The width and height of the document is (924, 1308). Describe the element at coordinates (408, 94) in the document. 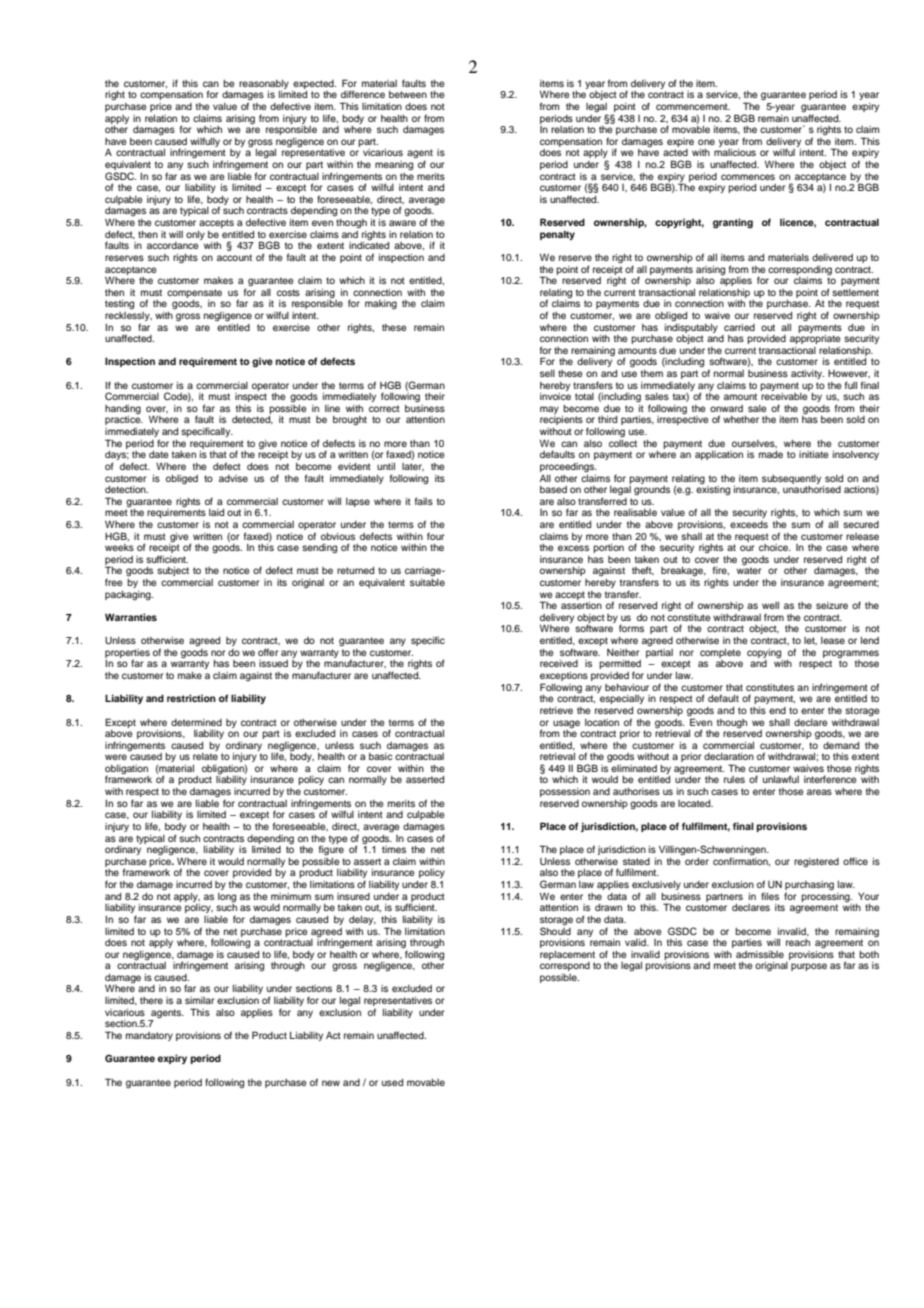

I see `between` at that location.
